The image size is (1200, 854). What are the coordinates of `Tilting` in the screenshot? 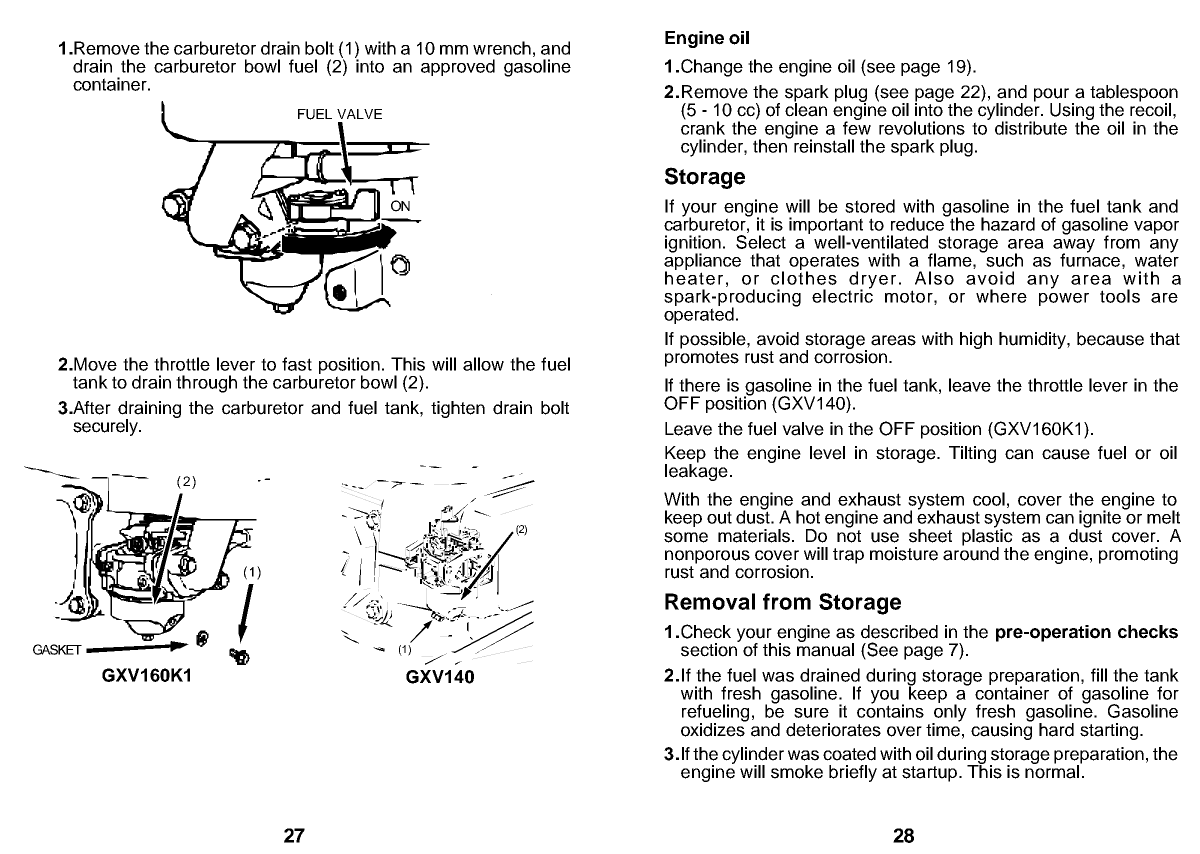 It's located at (972, 454).
